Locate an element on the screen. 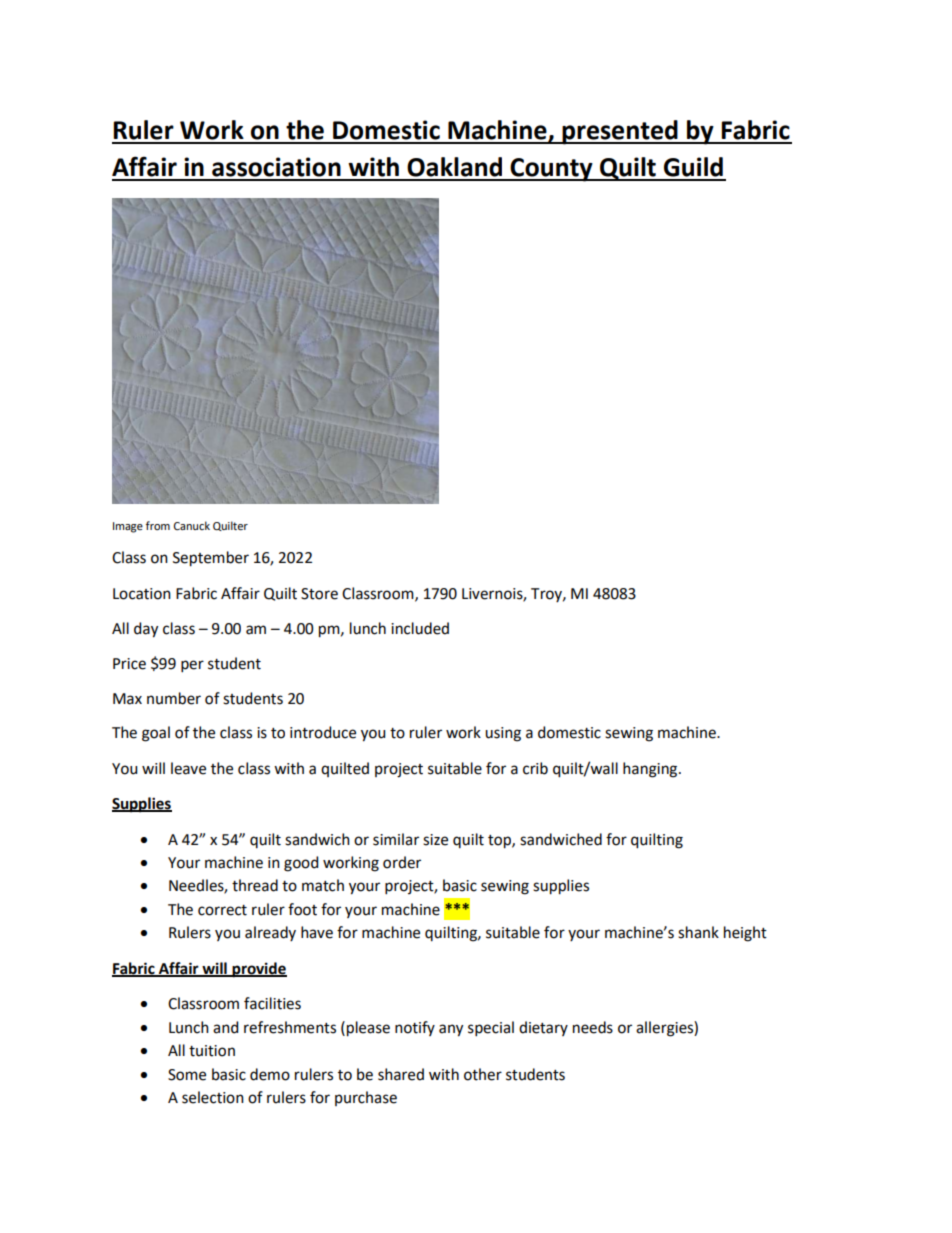 This screenshot has width=952, height=1233. thread is located at coordinates (255, 885).
